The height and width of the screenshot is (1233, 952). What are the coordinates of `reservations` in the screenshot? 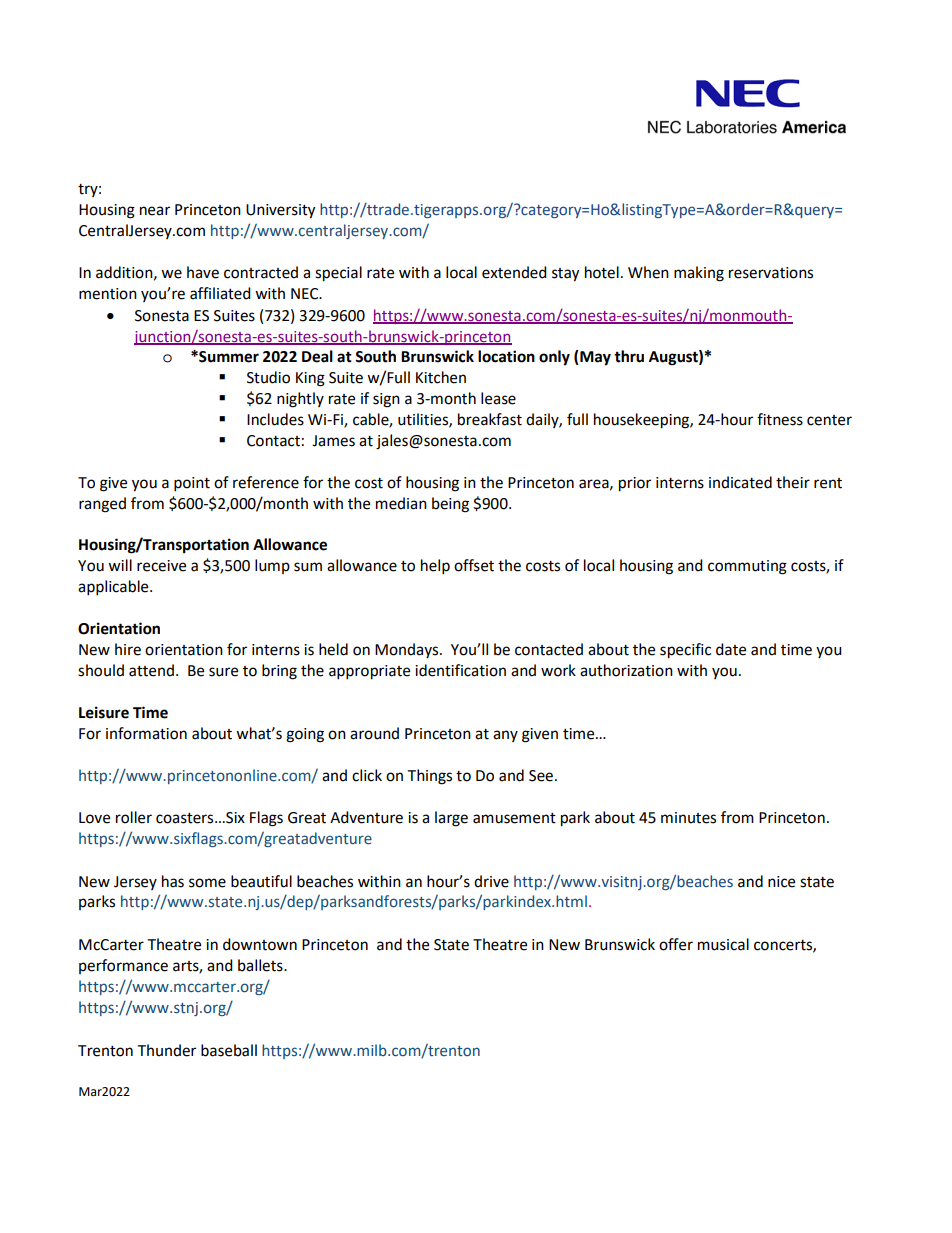 It's located at (771, 273).
